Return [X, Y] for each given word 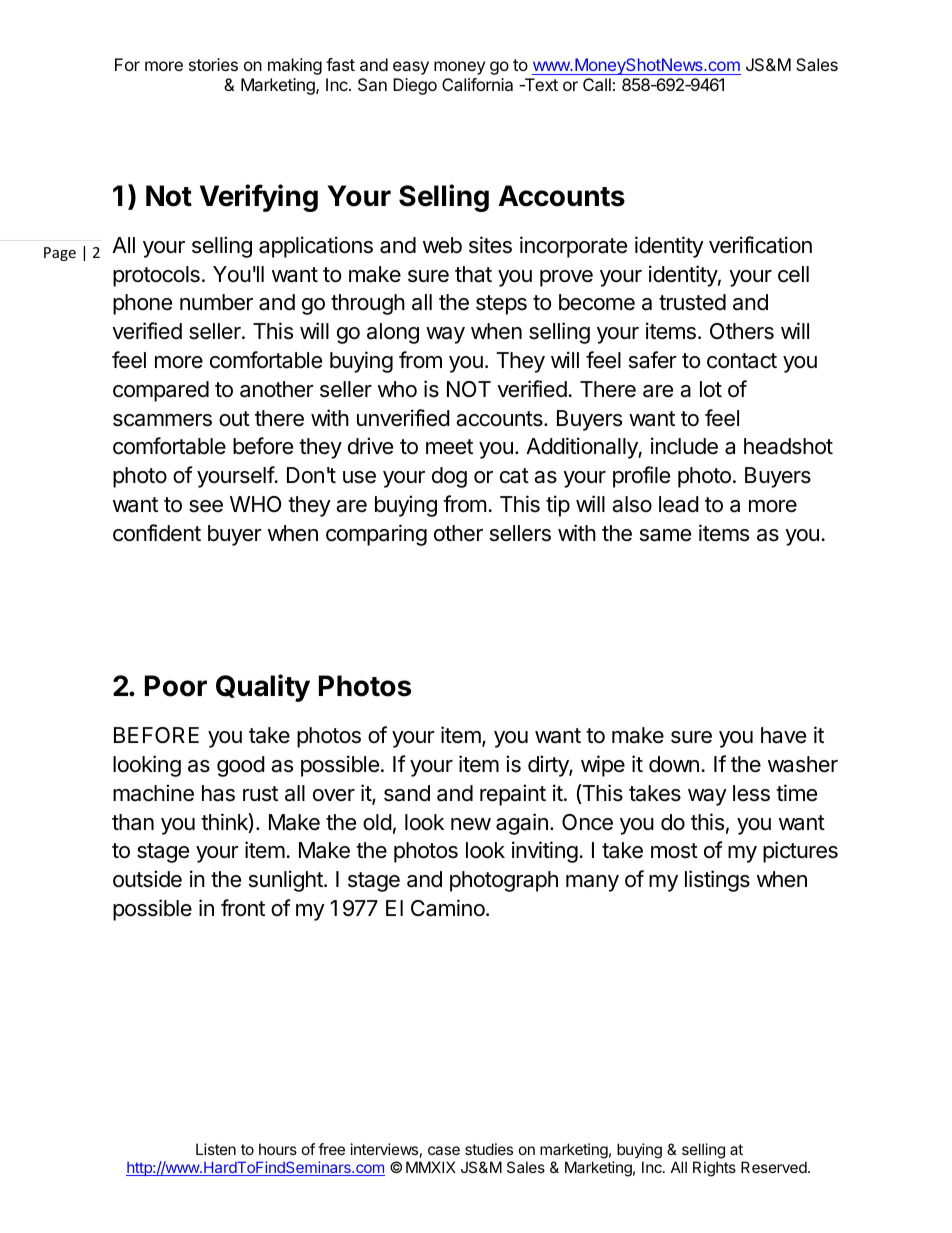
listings [717, 881]
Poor [176, 686]
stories [213, 64]
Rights [714, 1169]
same [665, 535]
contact [742, 361]
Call [597, 84]
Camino [449, 908]
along [393, 333]
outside [147, 879]
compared [161, 391]
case [444, 1150]
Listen [216, 1149]
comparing [376, 535]
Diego [415, 86]
